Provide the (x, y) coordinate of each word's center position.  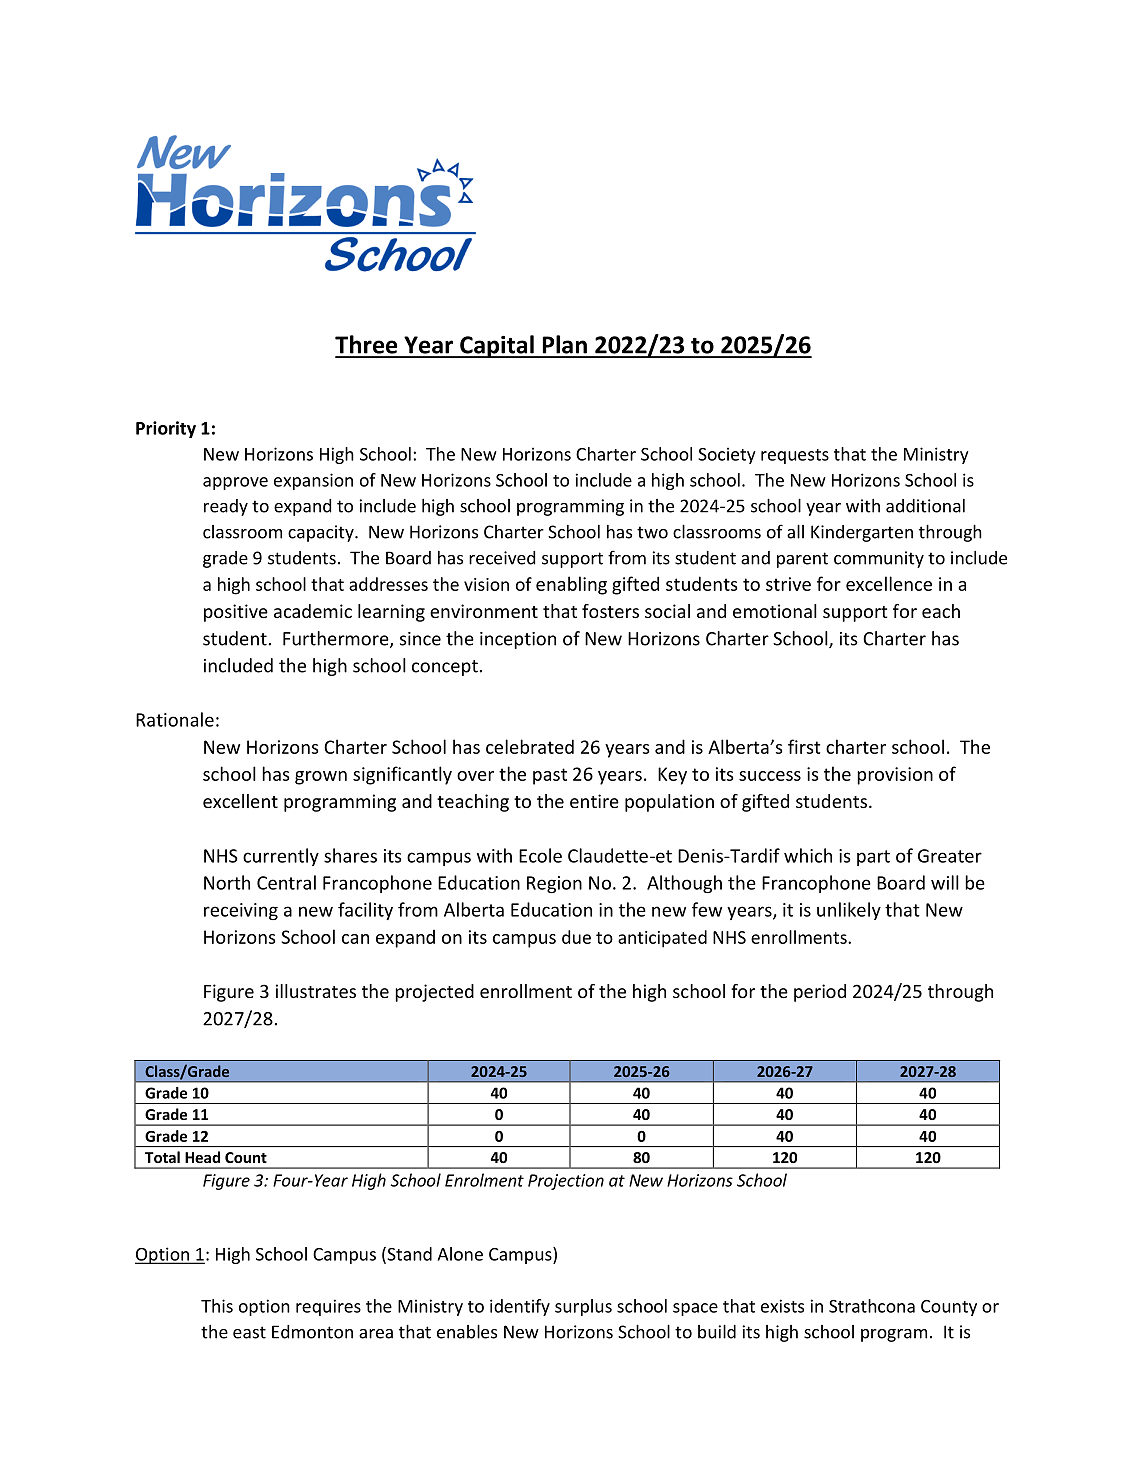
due (576, 937)
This (217, 1306)
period (820, 993)
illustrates (316, 991)
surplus (583, 1307)
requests (795, 456)
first (804, 746)
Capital (497, 346)
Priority (166, 429)
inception (518, 640)
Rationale (175, 719)
